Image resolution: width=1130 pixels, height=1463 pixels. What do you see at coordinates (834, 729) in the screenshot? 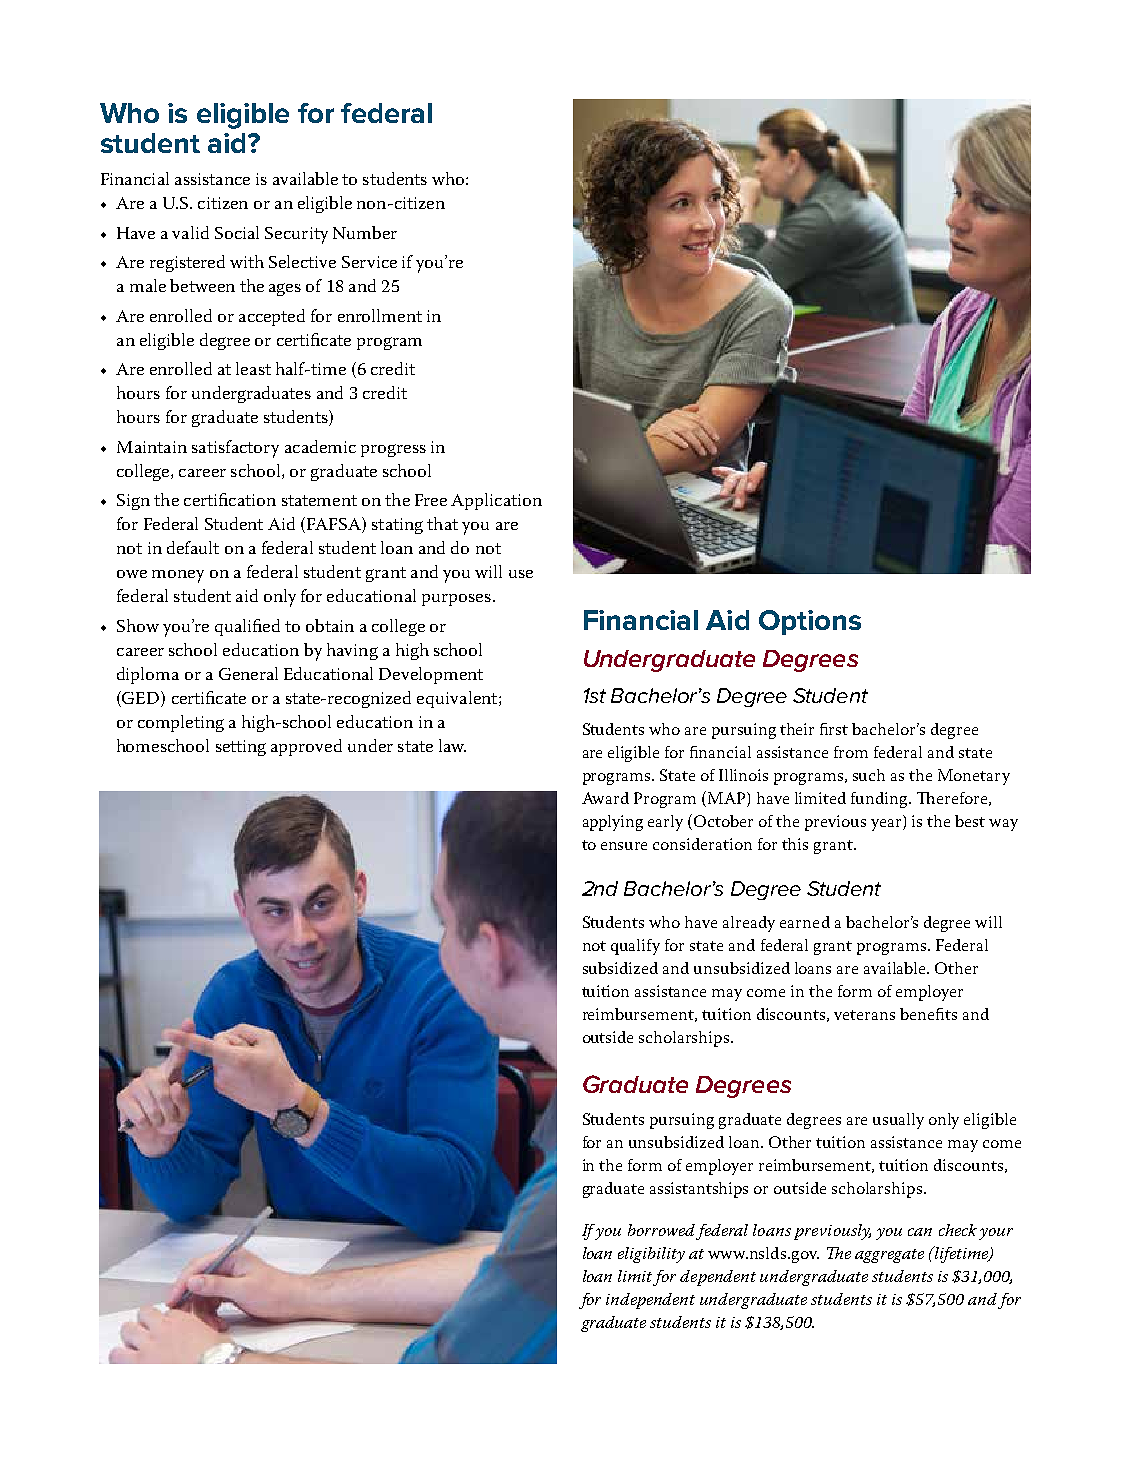
I see `first` at bounding box center [834, 729].
